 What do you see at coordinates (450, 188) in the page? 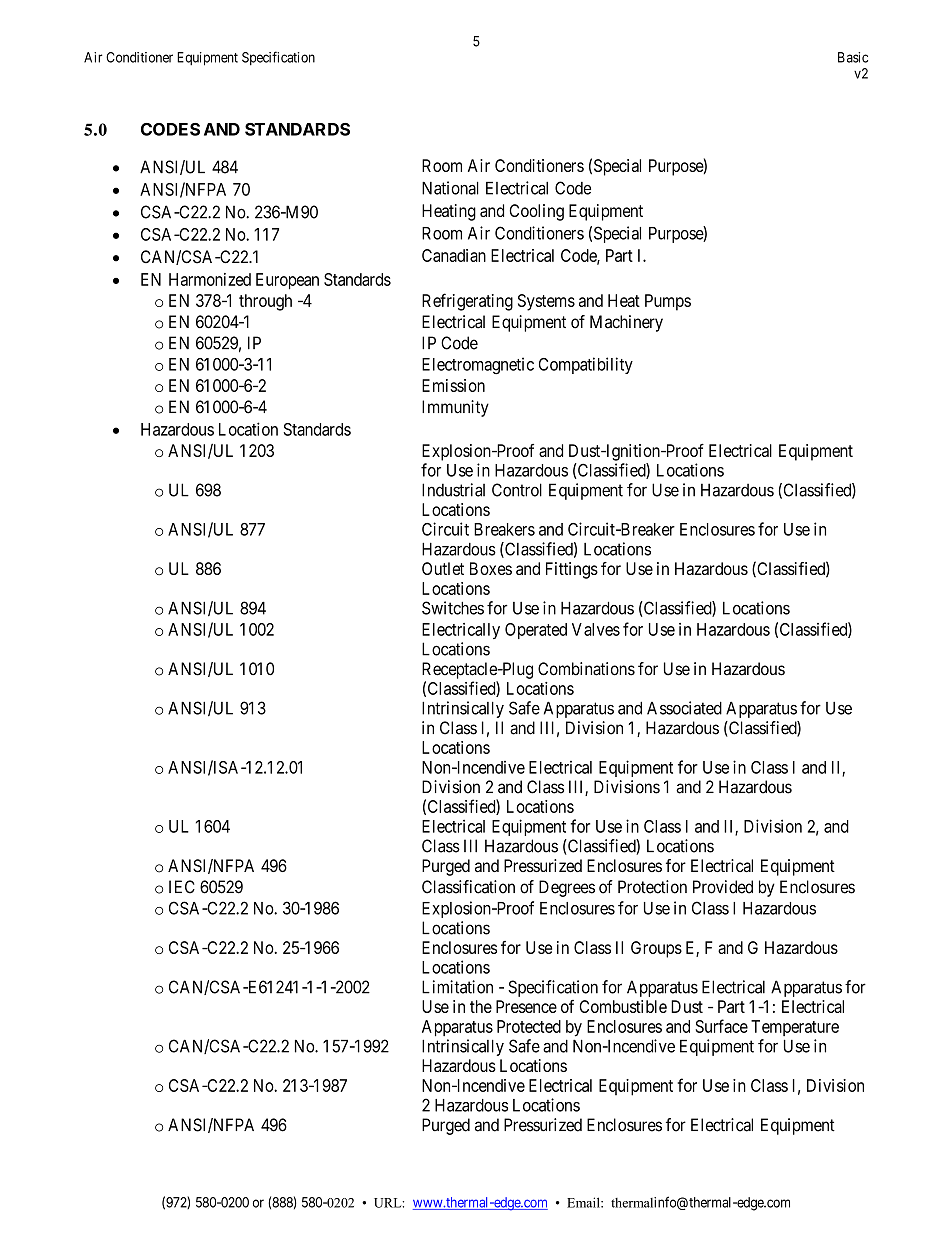
I see `National` at bounding box center [450, 188].
